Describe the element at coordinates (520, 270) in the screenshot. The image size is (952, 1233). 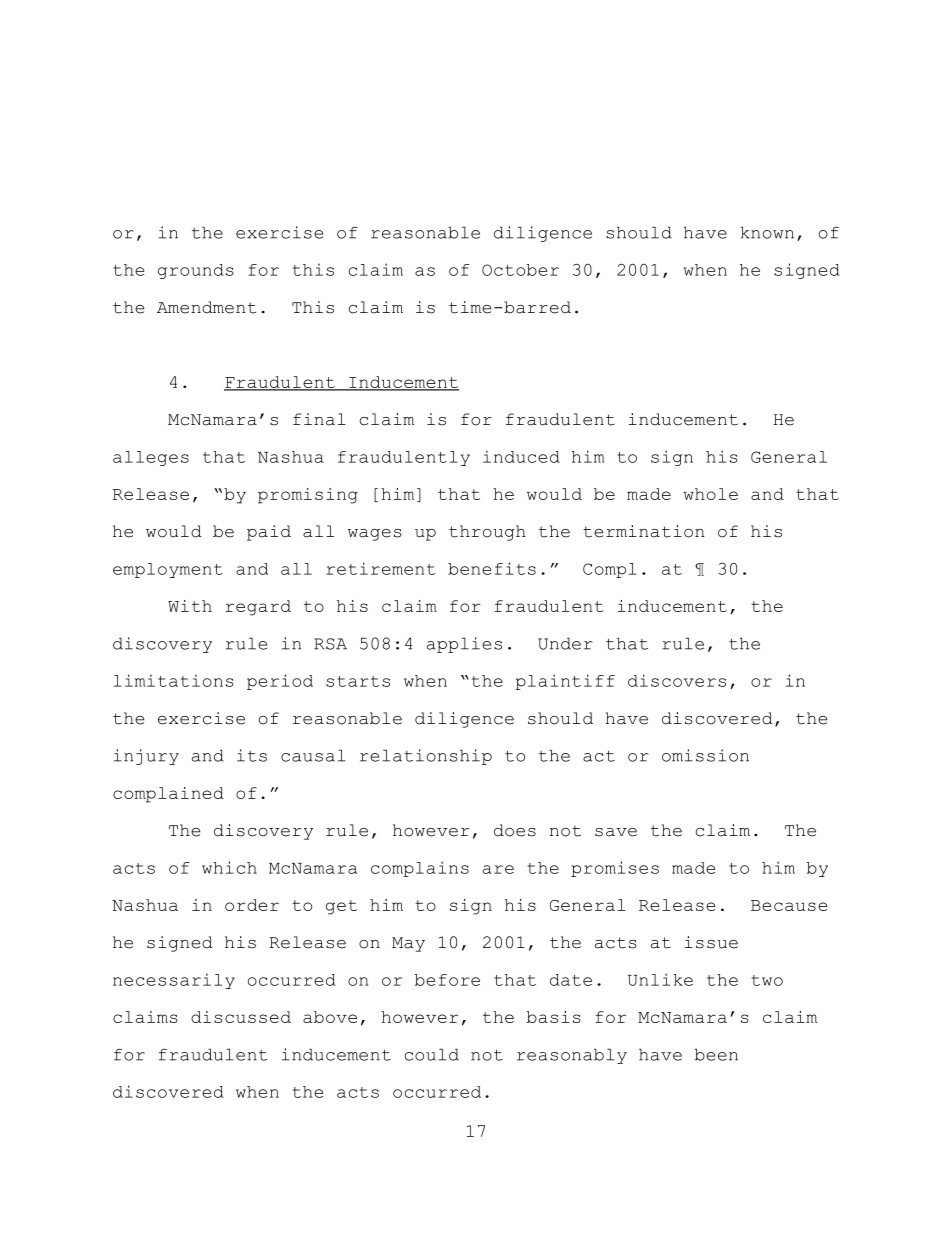
I see `October` at that location.
